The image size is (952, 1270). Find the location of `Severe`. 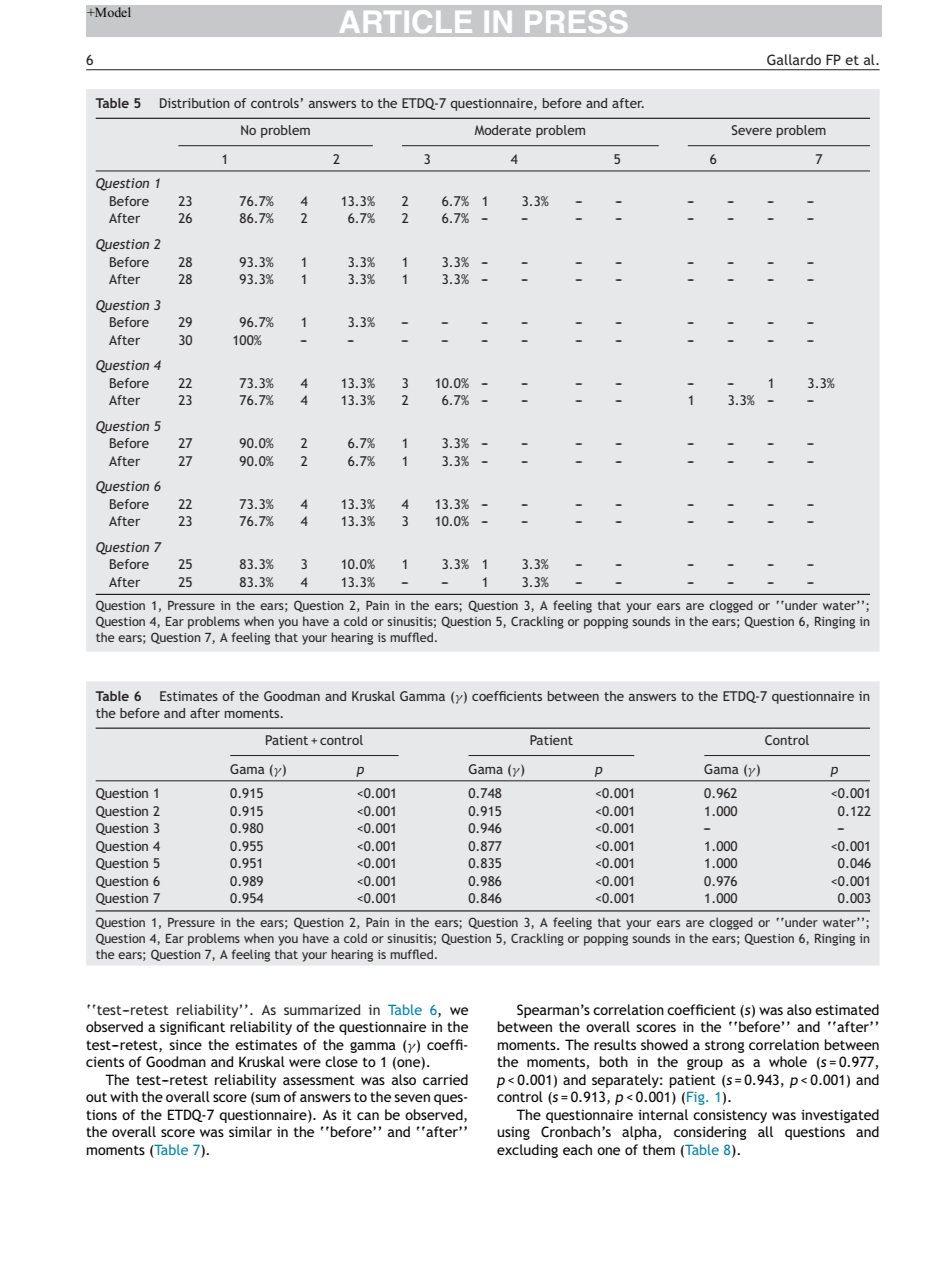

Severe is located at coordinates (752, 130).
